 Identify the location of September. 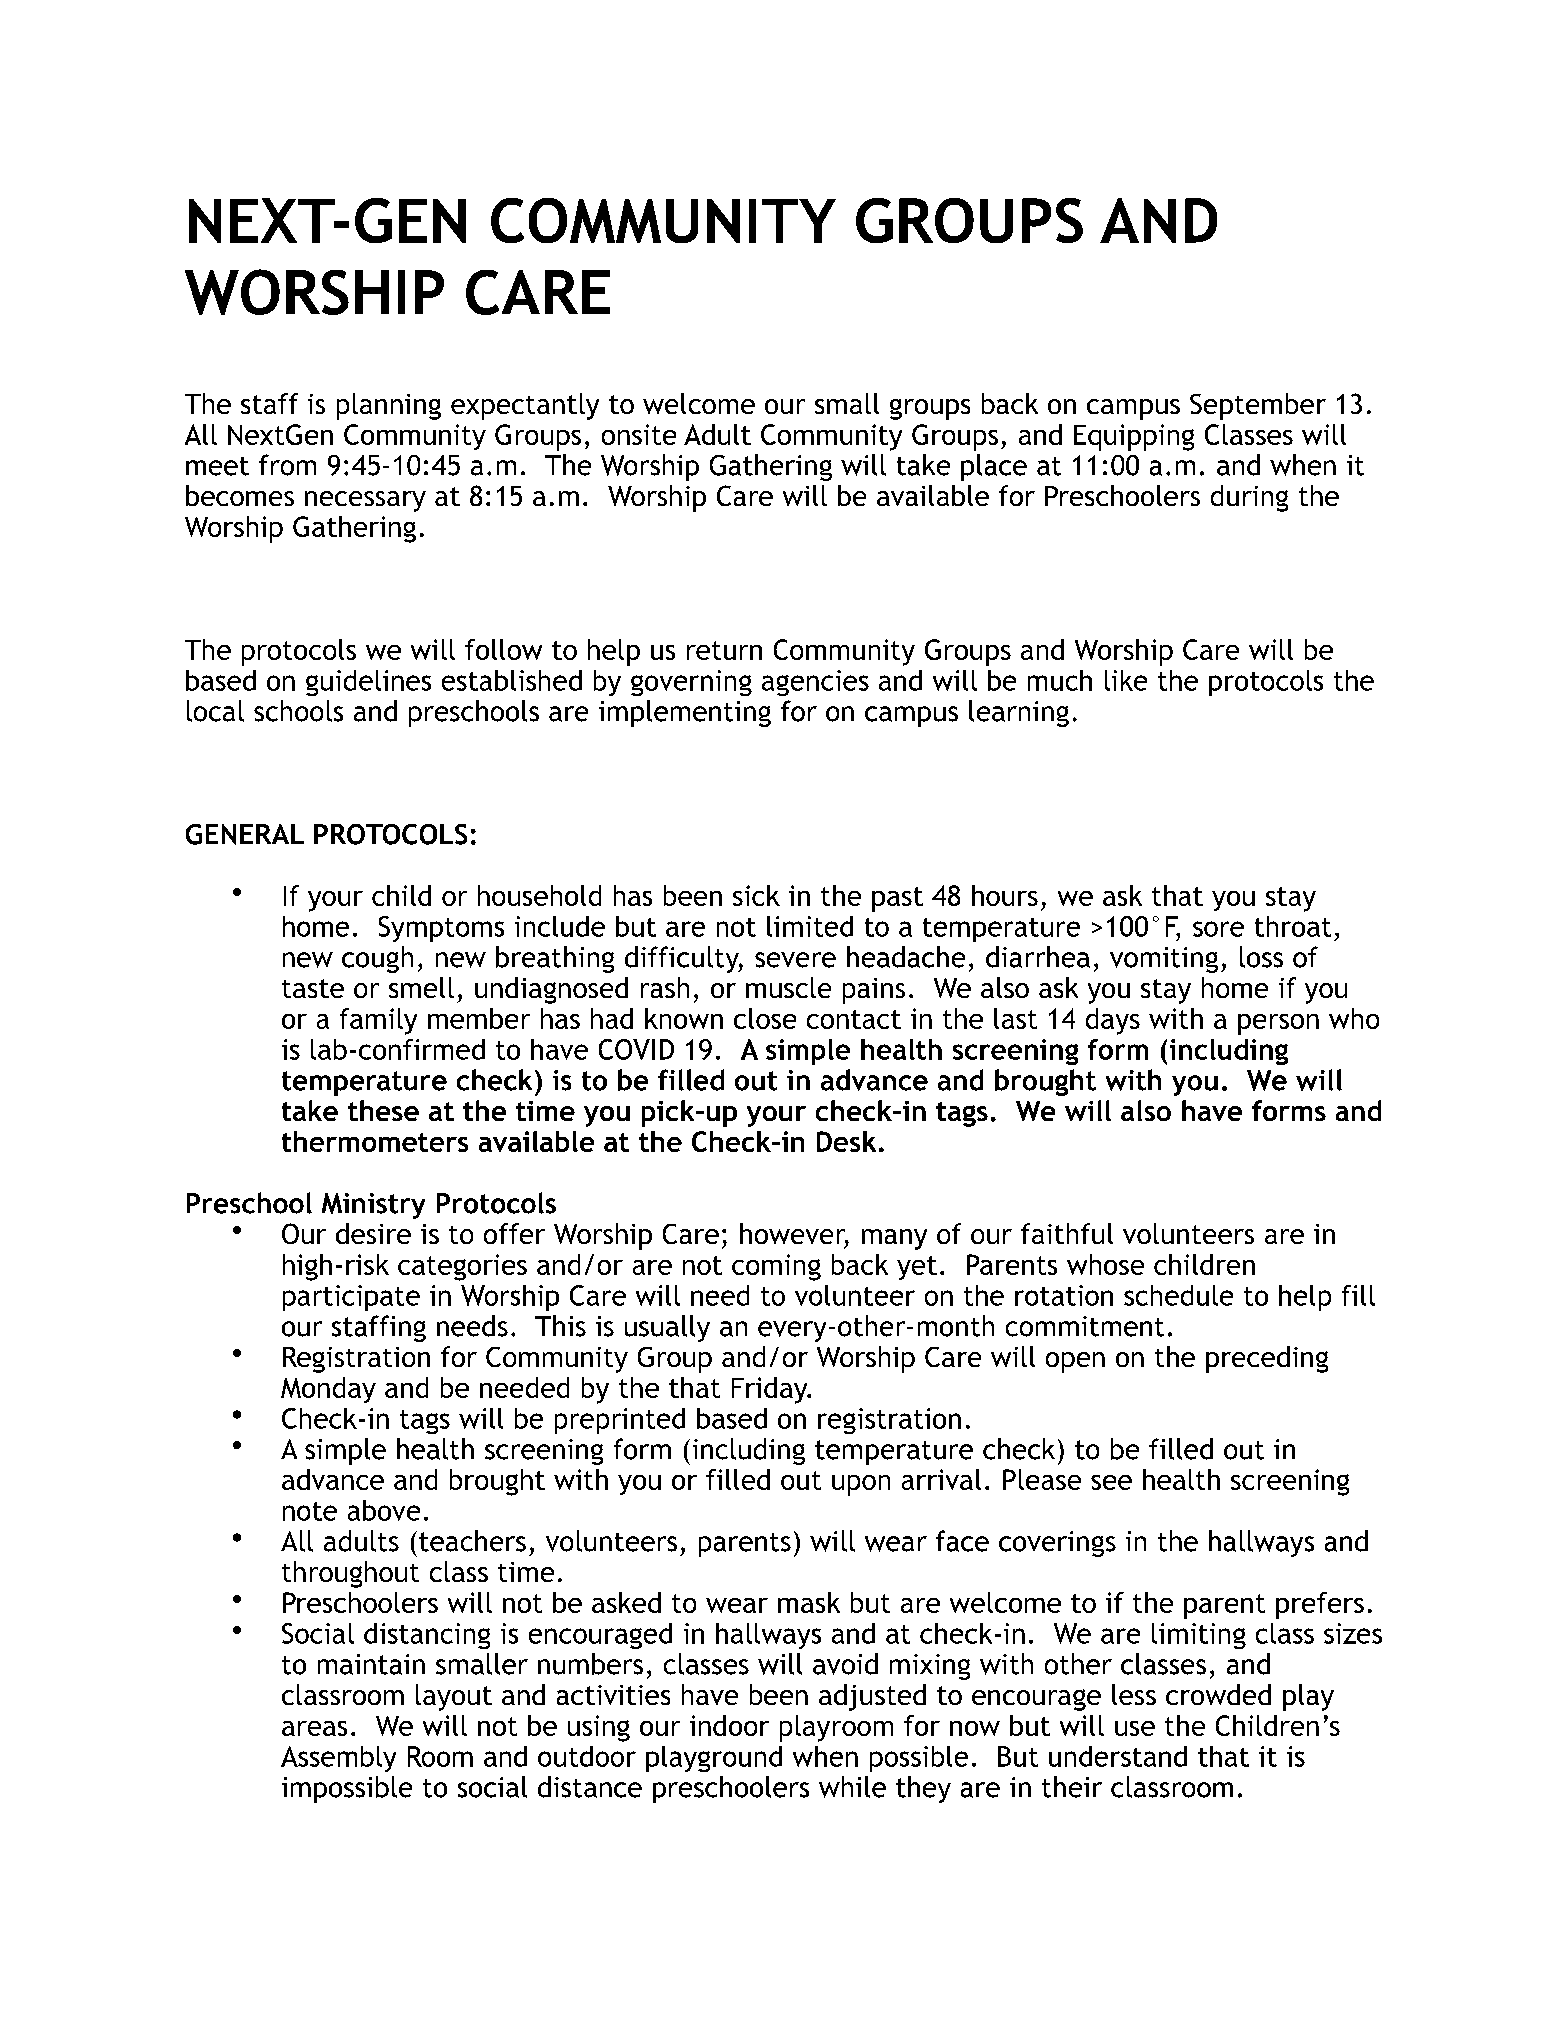
(1258, 406).
